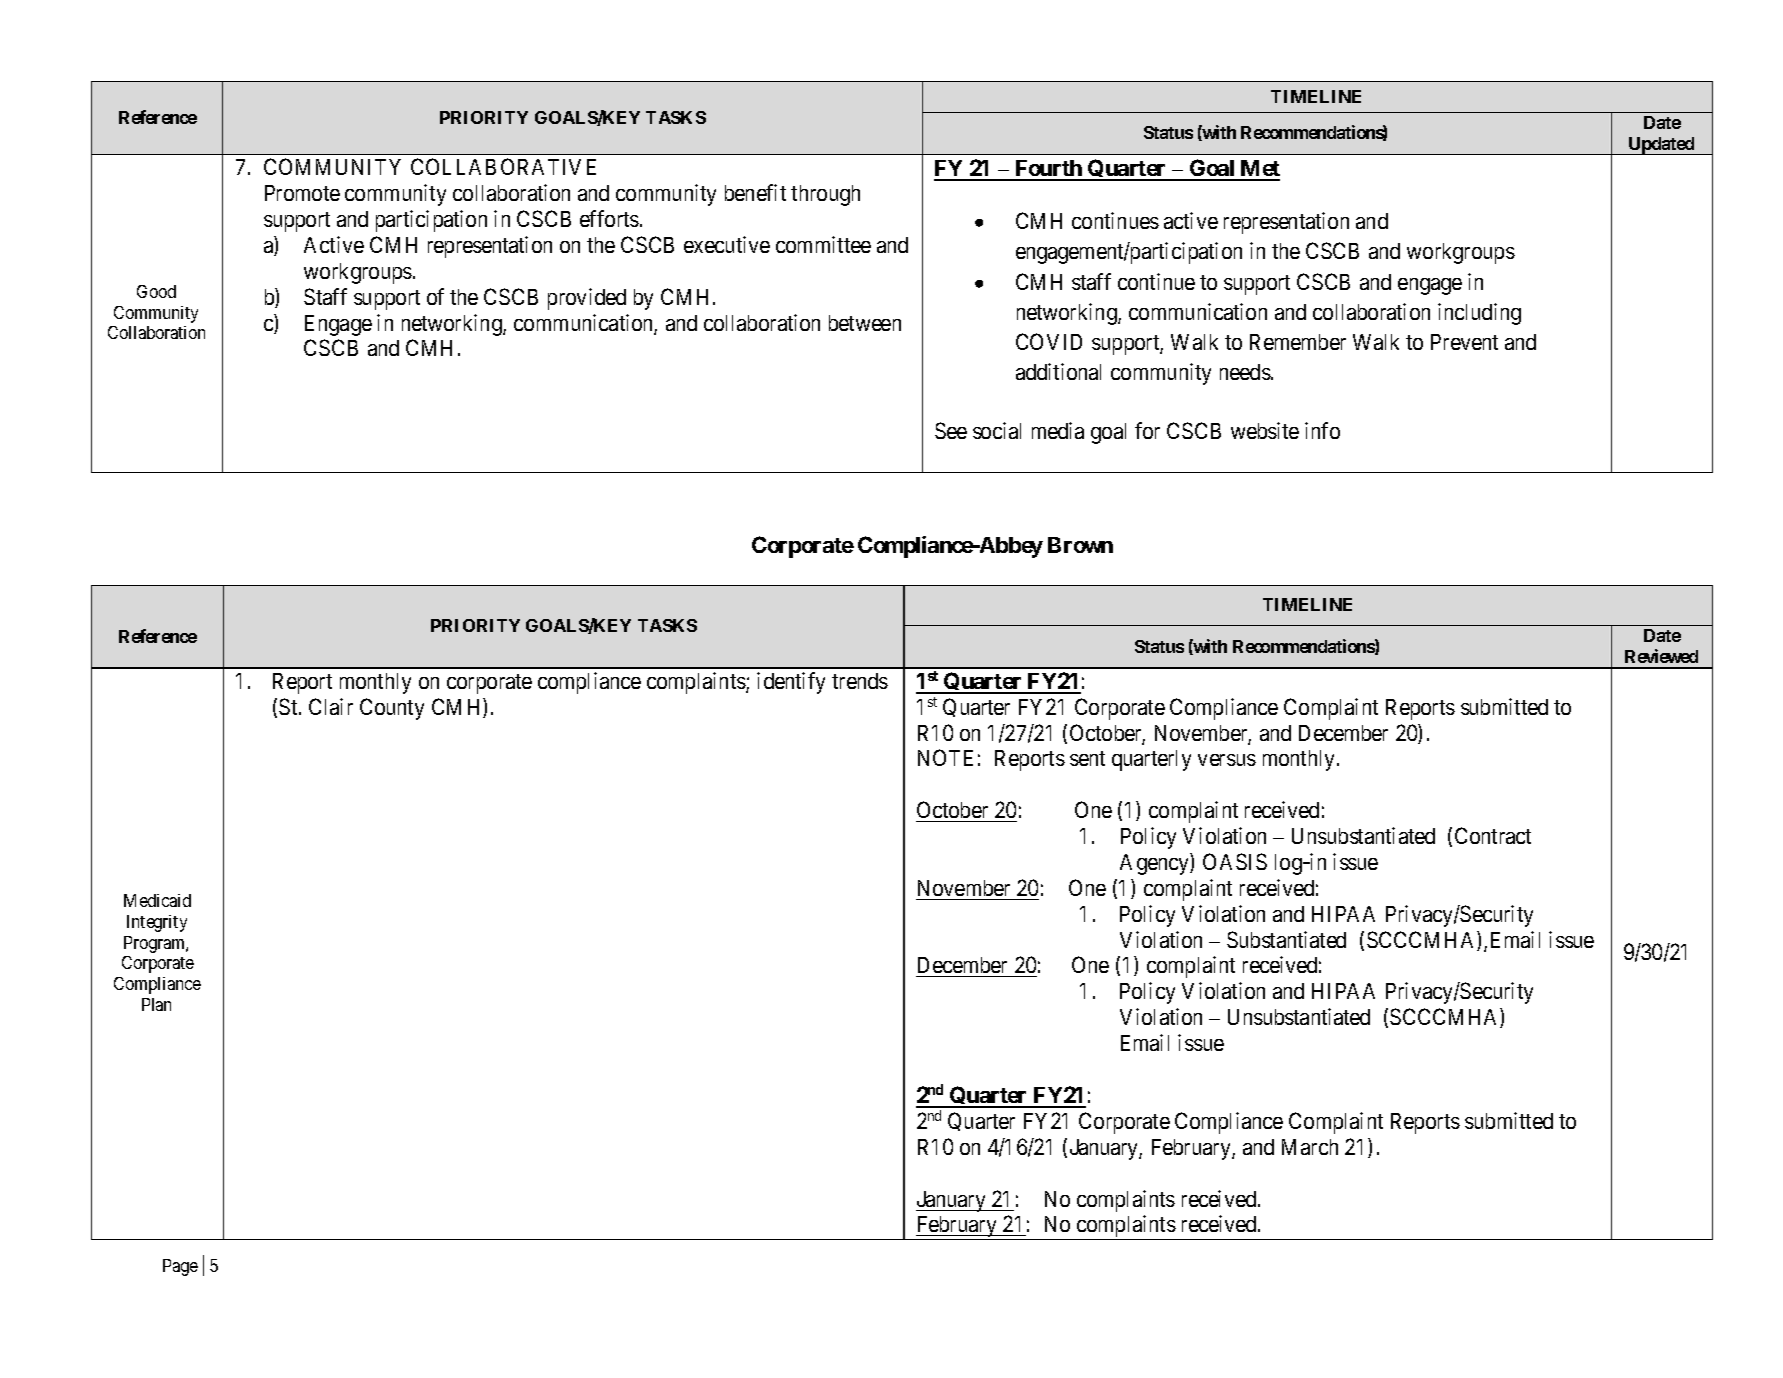 This document has width=1783, height=1378. What do you see at coordinates (180, 1267) in the document?
I see `Page` at bounding box center [180, 1267].
